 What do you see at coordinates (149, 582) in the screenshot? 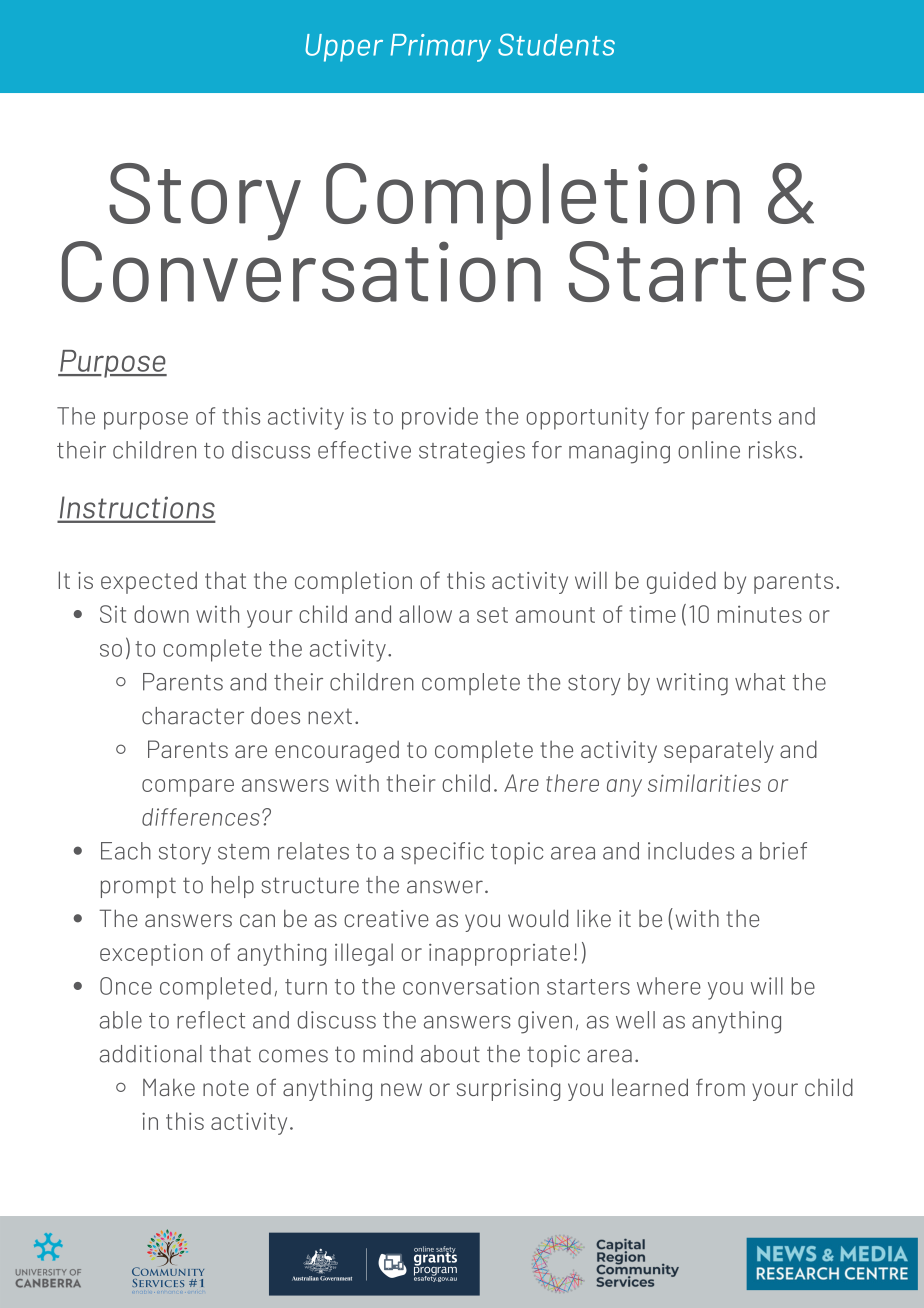
I see `expected` at bounding box center [149, 582].
